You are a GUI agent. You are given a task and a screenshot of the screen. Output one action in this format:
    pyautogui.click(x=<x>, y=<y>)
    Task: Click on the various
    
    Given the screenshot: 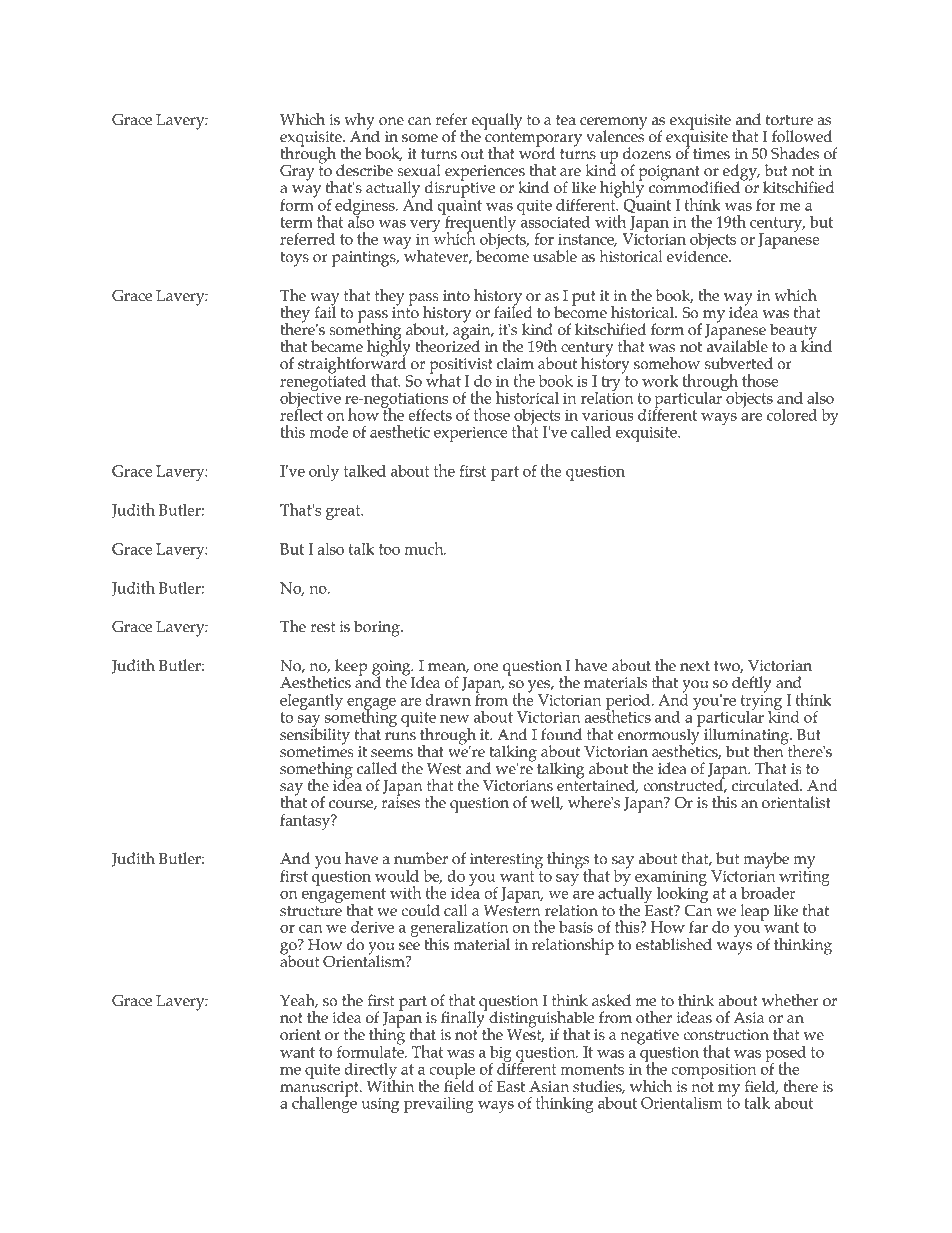 What is the action you would take?
    pyautogui.click(x=608, y=415)
